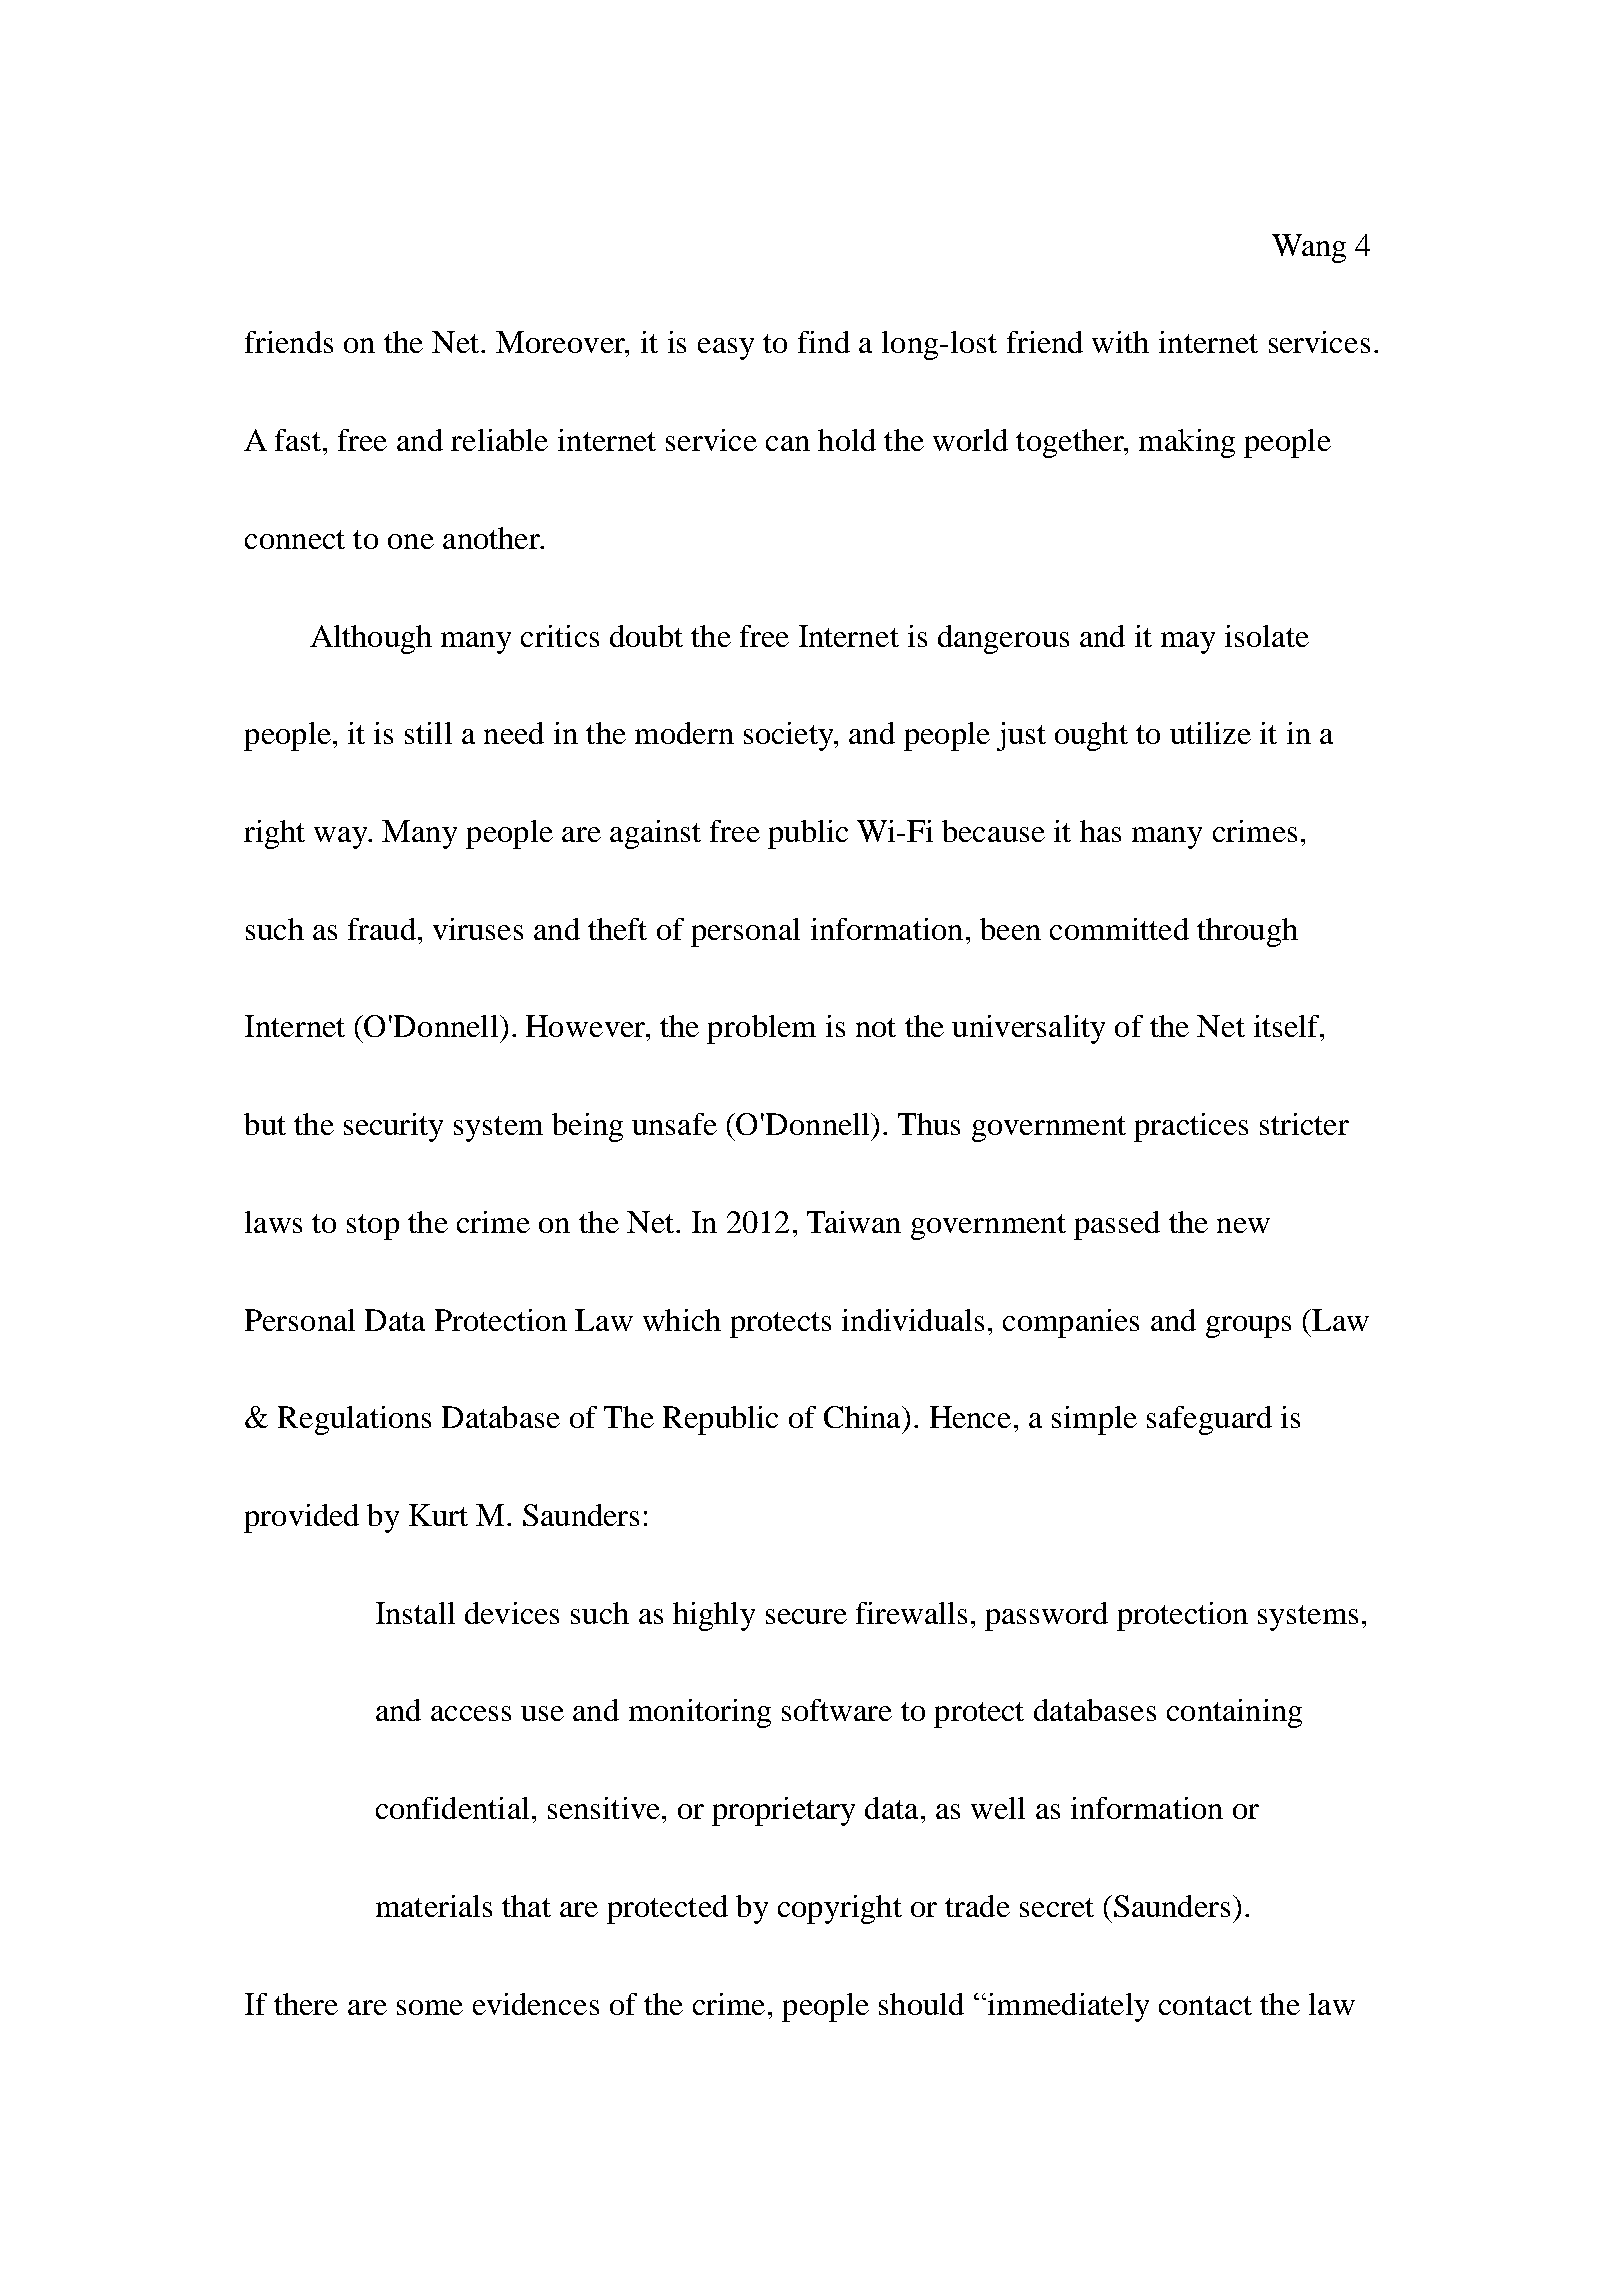 This document has height=2285, width=1616. Describe the element at coordinates (824, 342) in the document. I see `find` at that location.
